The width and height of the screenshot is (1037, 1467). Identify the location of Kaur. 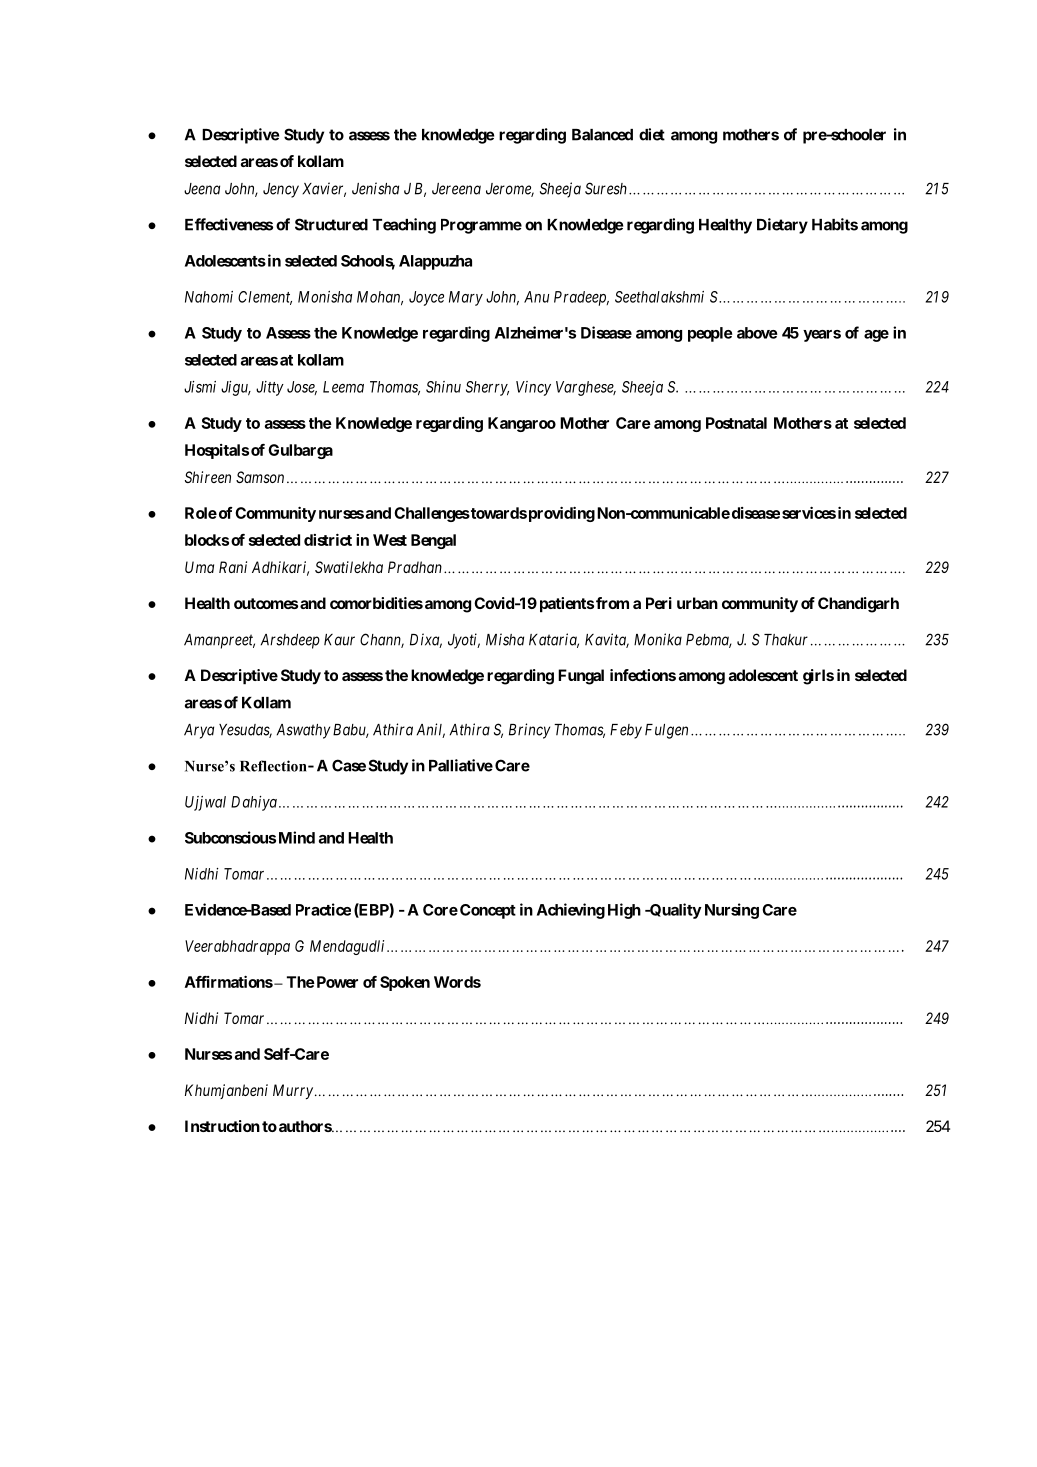
(339, 640).
